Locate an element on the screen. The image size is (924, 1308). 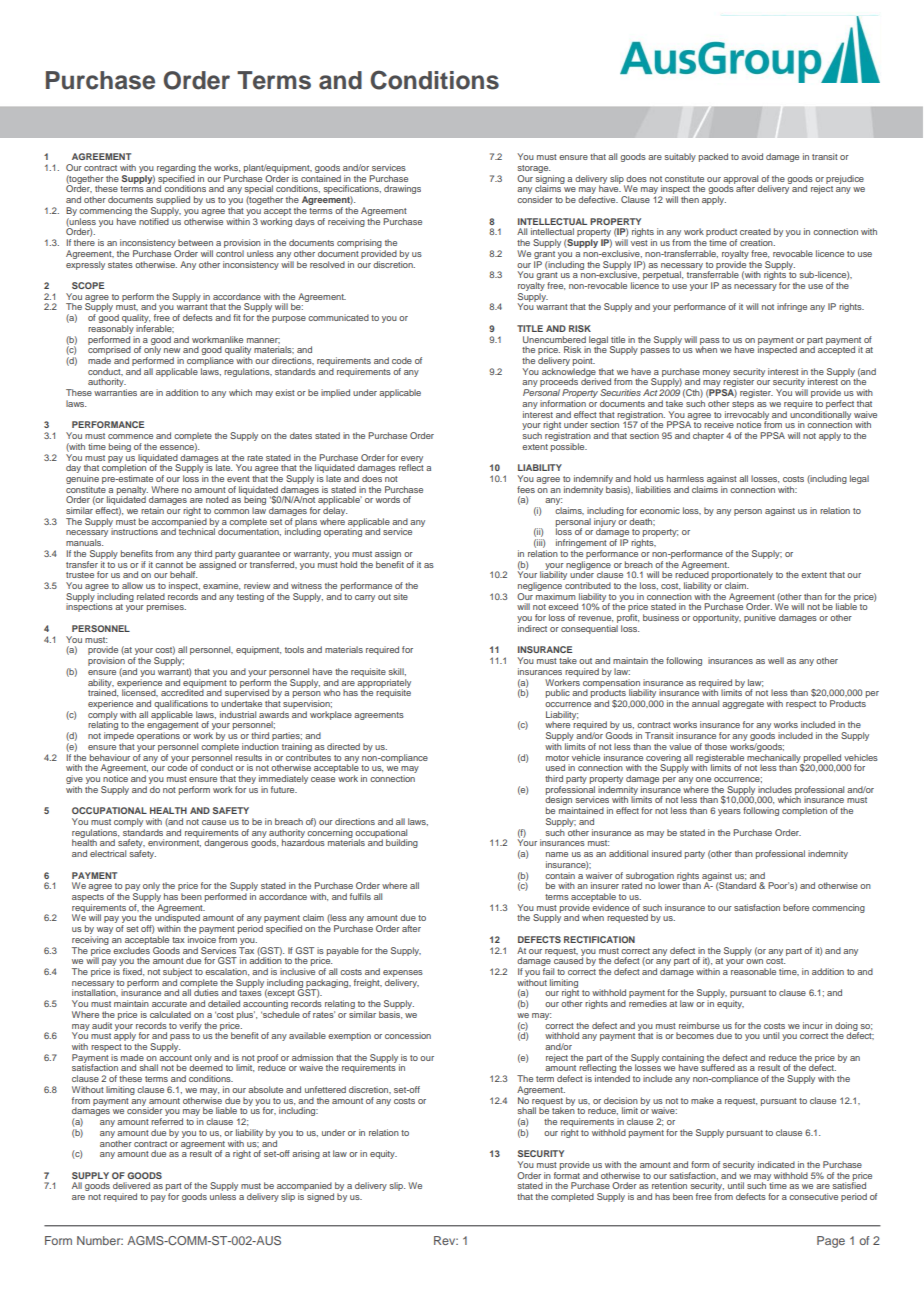
qualifications is located at coordinates (181, 704).
